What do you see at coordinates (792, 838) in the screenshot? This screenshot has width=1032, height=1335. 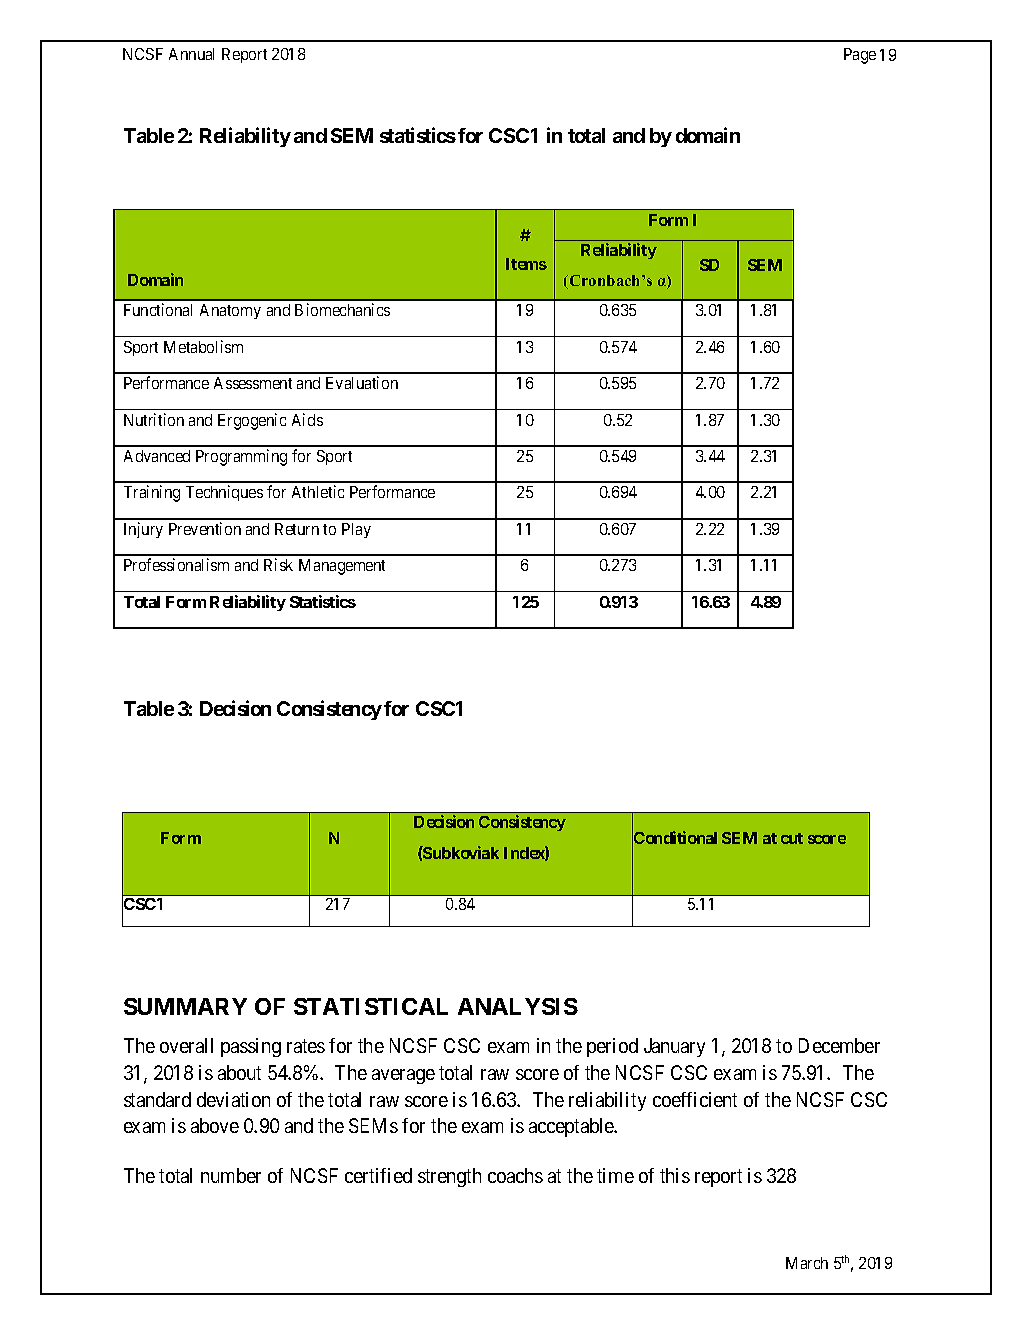 I see `cut` at bounding box center [792, 838].
